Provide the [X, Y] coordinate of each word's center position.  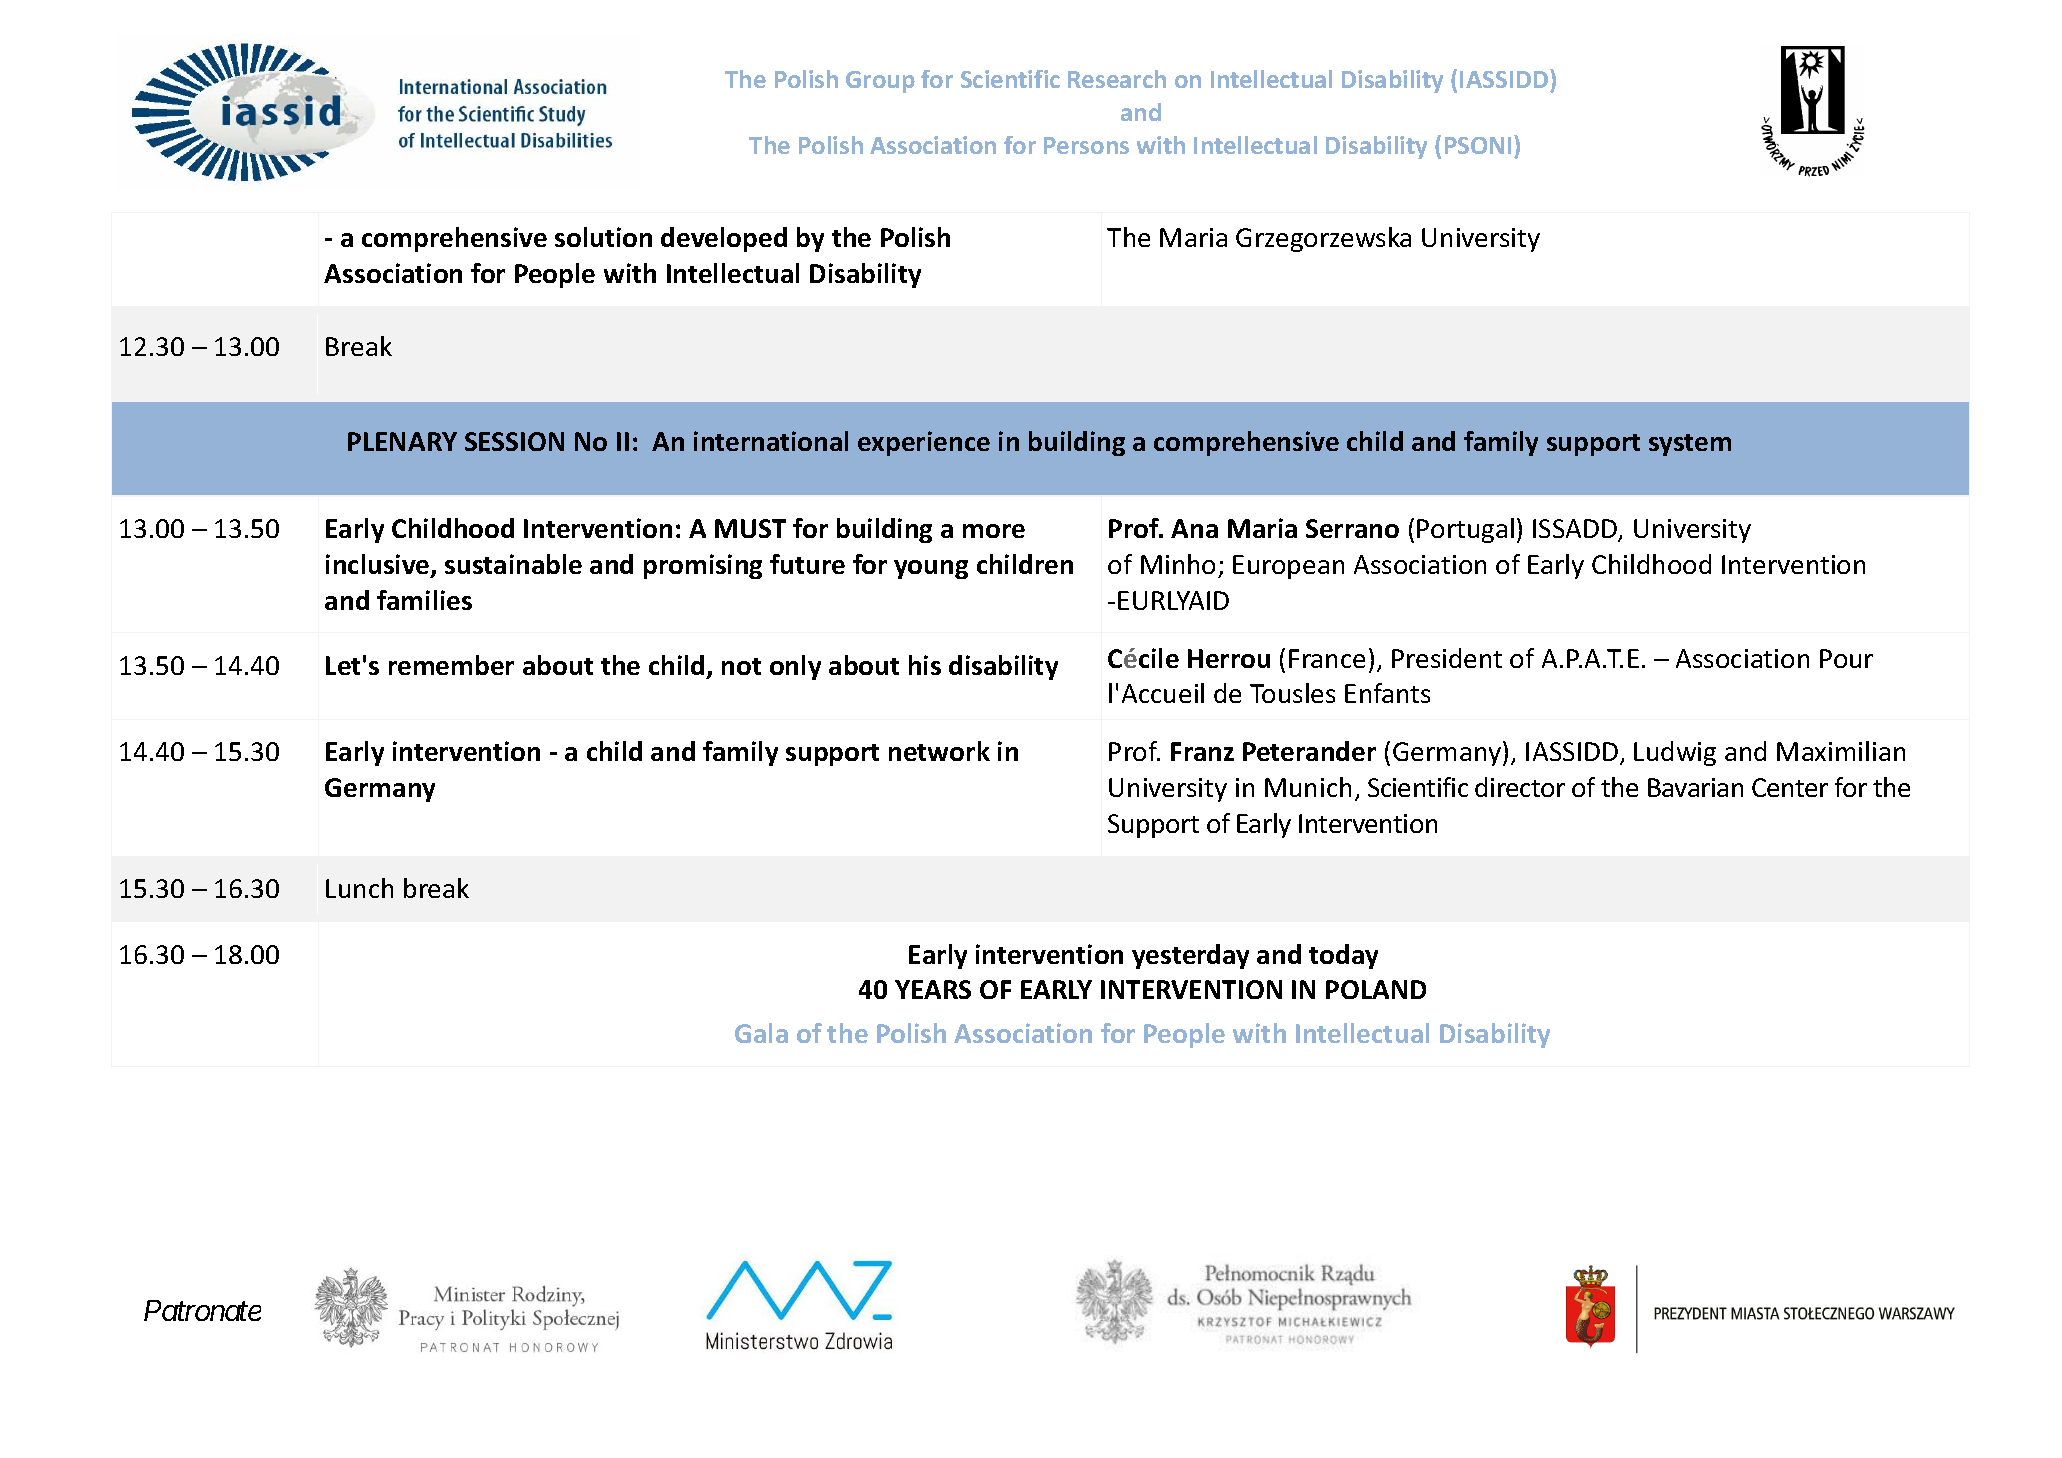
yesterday [1190, 956]
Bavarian [1695, 787]
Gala [761, 1033]
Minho [1178, 564]
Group [880, 82]
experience [924, 443]
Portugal [1465, 530]
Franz [1202, 751]
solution [603, 237]
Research [1117, 79]
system [1690, 445]
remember [451, 665]
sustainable [513, 564]
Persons [1086, 145]
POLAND [1376, 989]
